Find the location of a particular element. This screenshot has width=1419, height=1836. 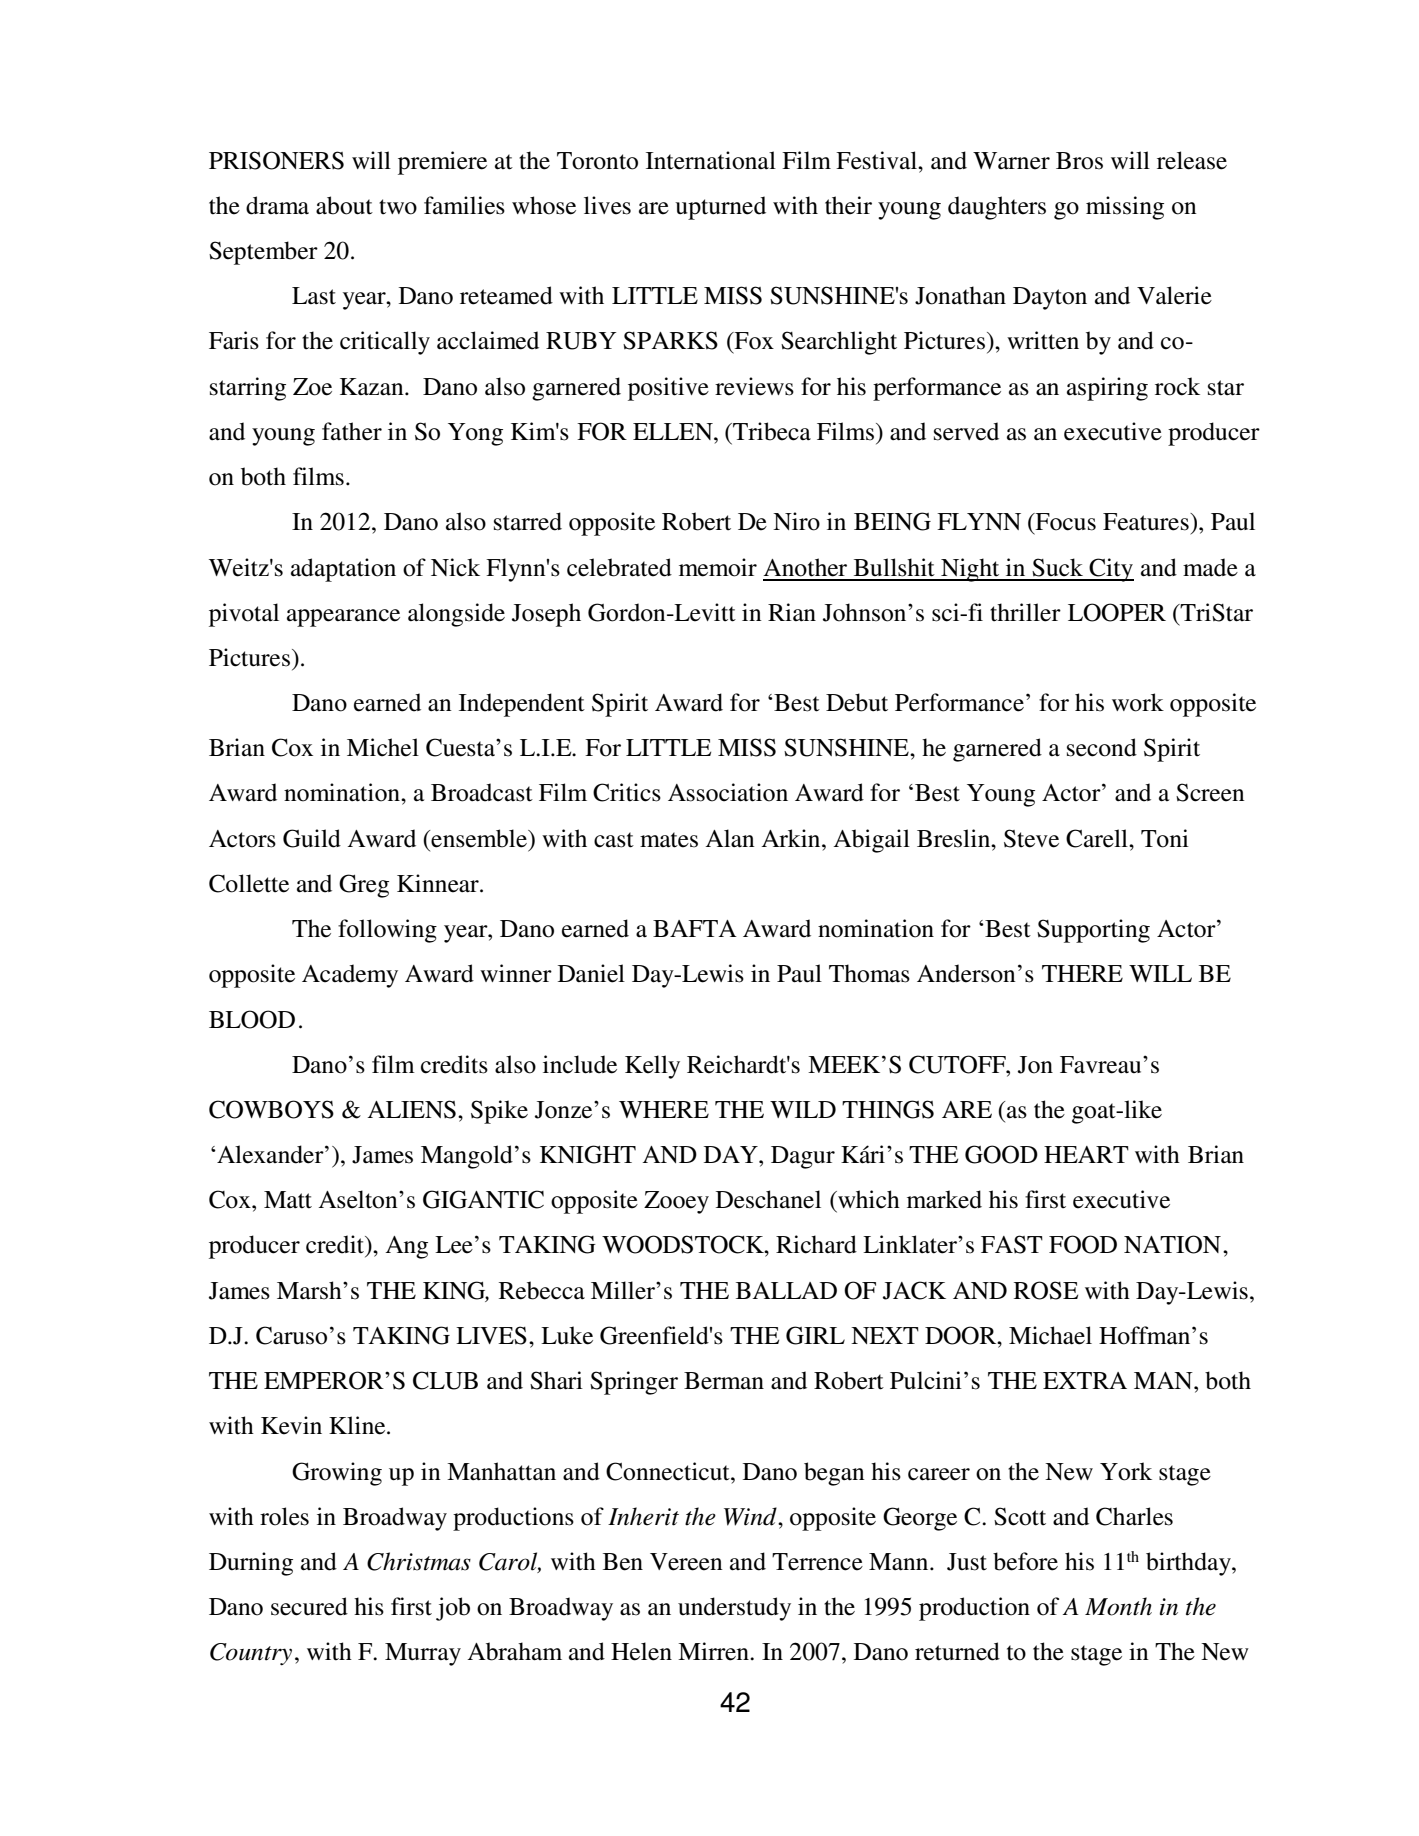

secured is located at coordinates (309, 1606).
